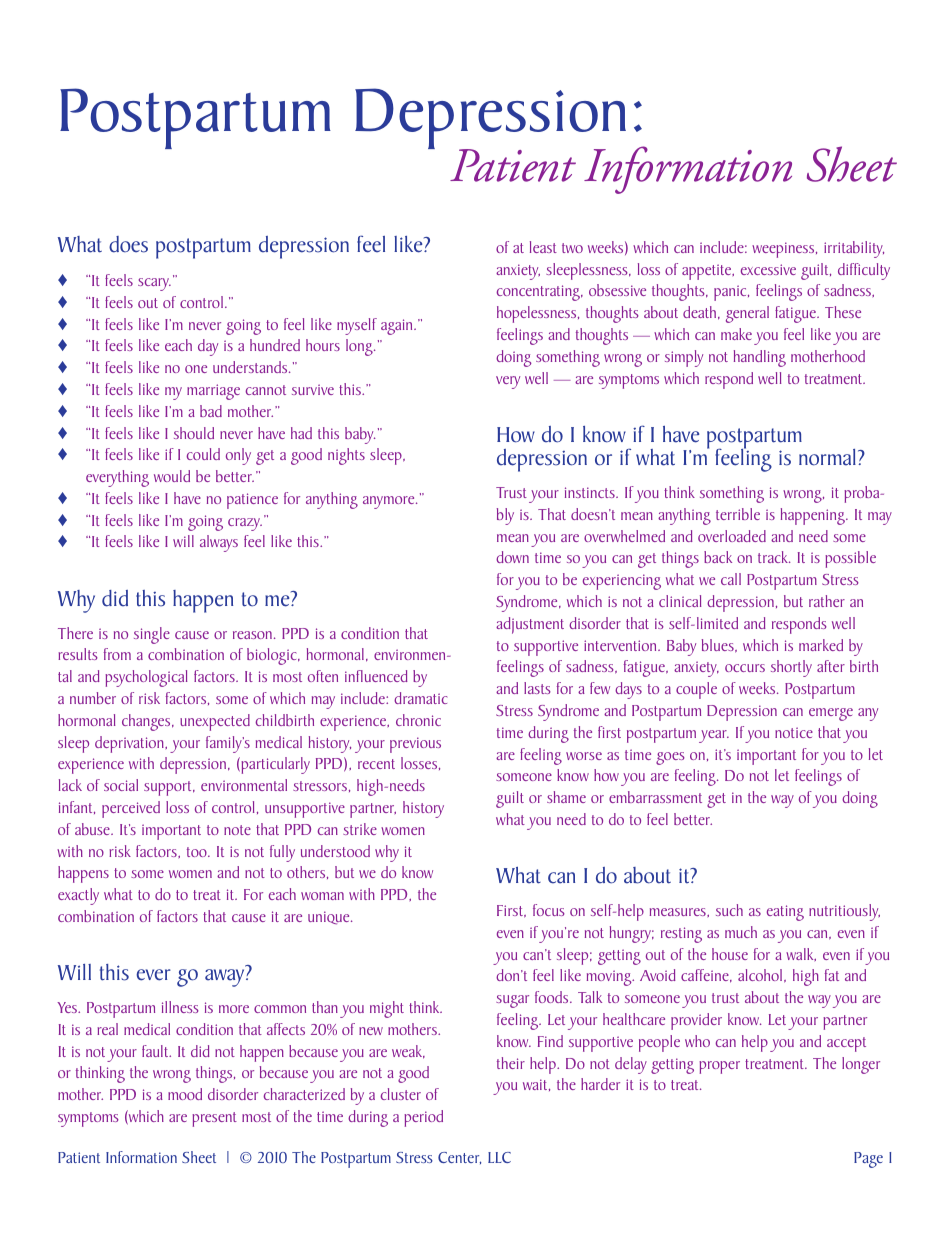 The height and width of the page is (1233, 952). Describe the element at coordinates (420, 698) in the page. I see `dramatic` at that location.
